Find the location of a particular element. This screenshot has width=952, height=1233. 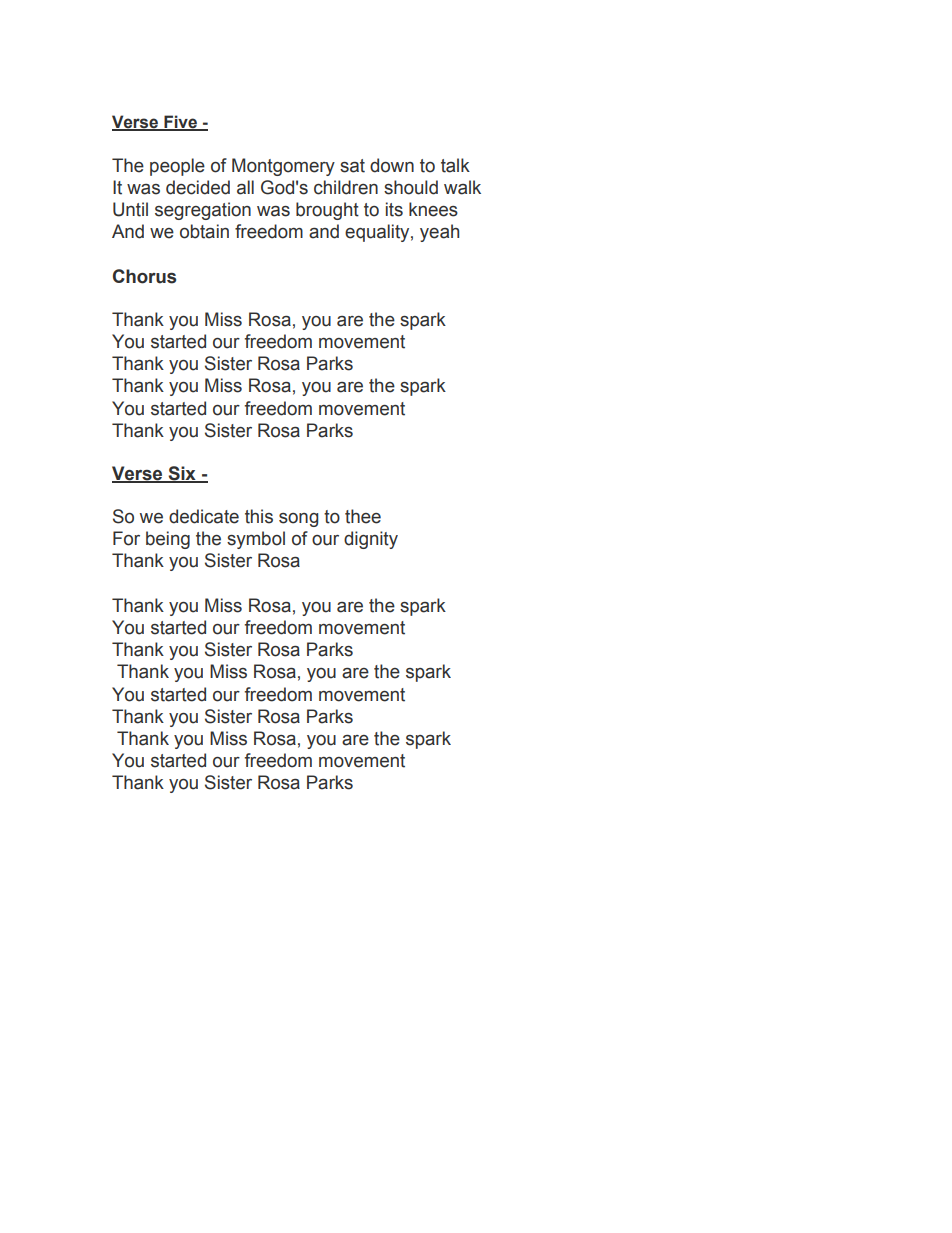

Montgomery is located at coordinates (283, 167).
